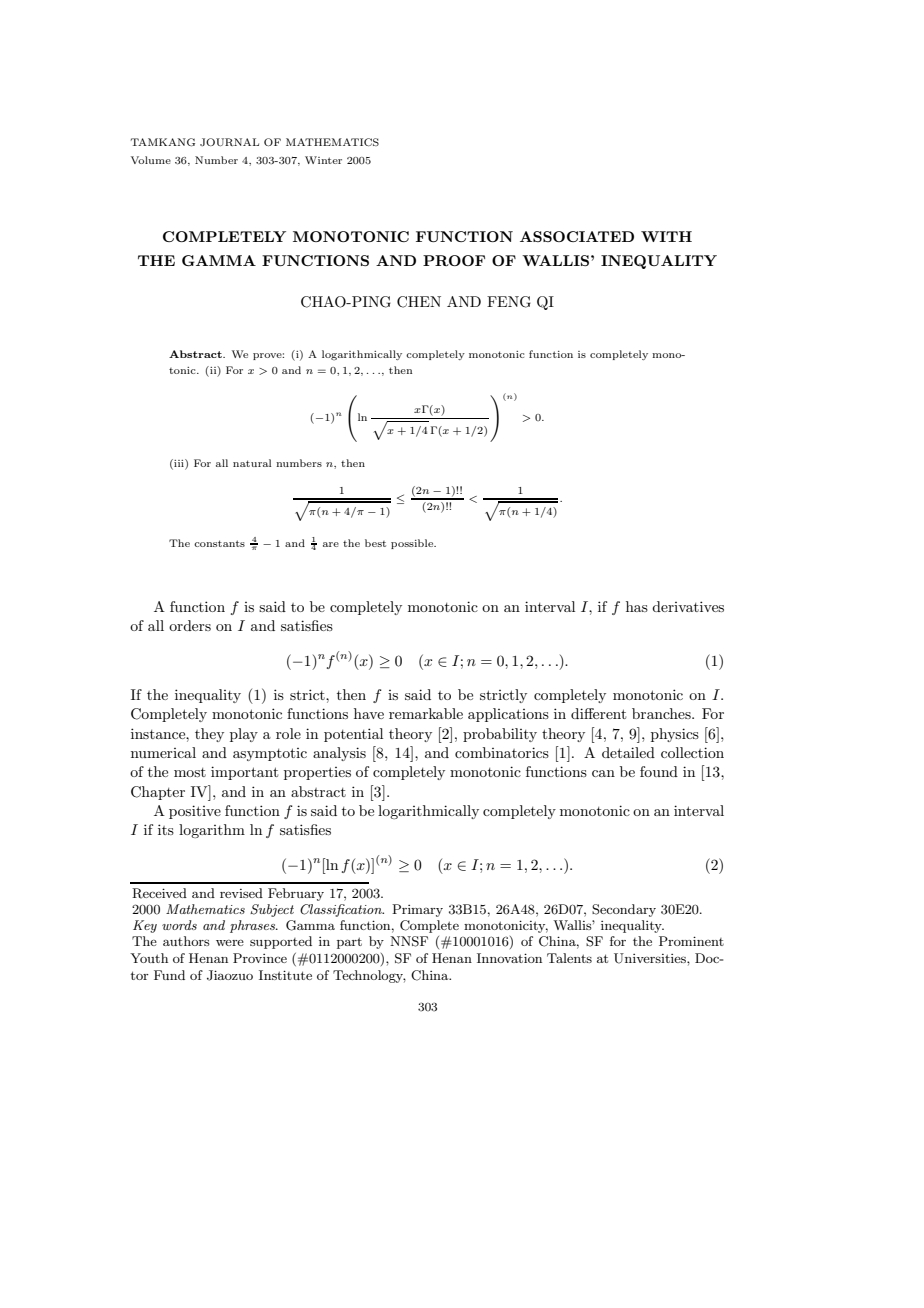 This screenshot has height=1308, width=924. What do you see at coordinates (637, 606) in the screenshot?
I see `has` at bounding box center [637, 606].
